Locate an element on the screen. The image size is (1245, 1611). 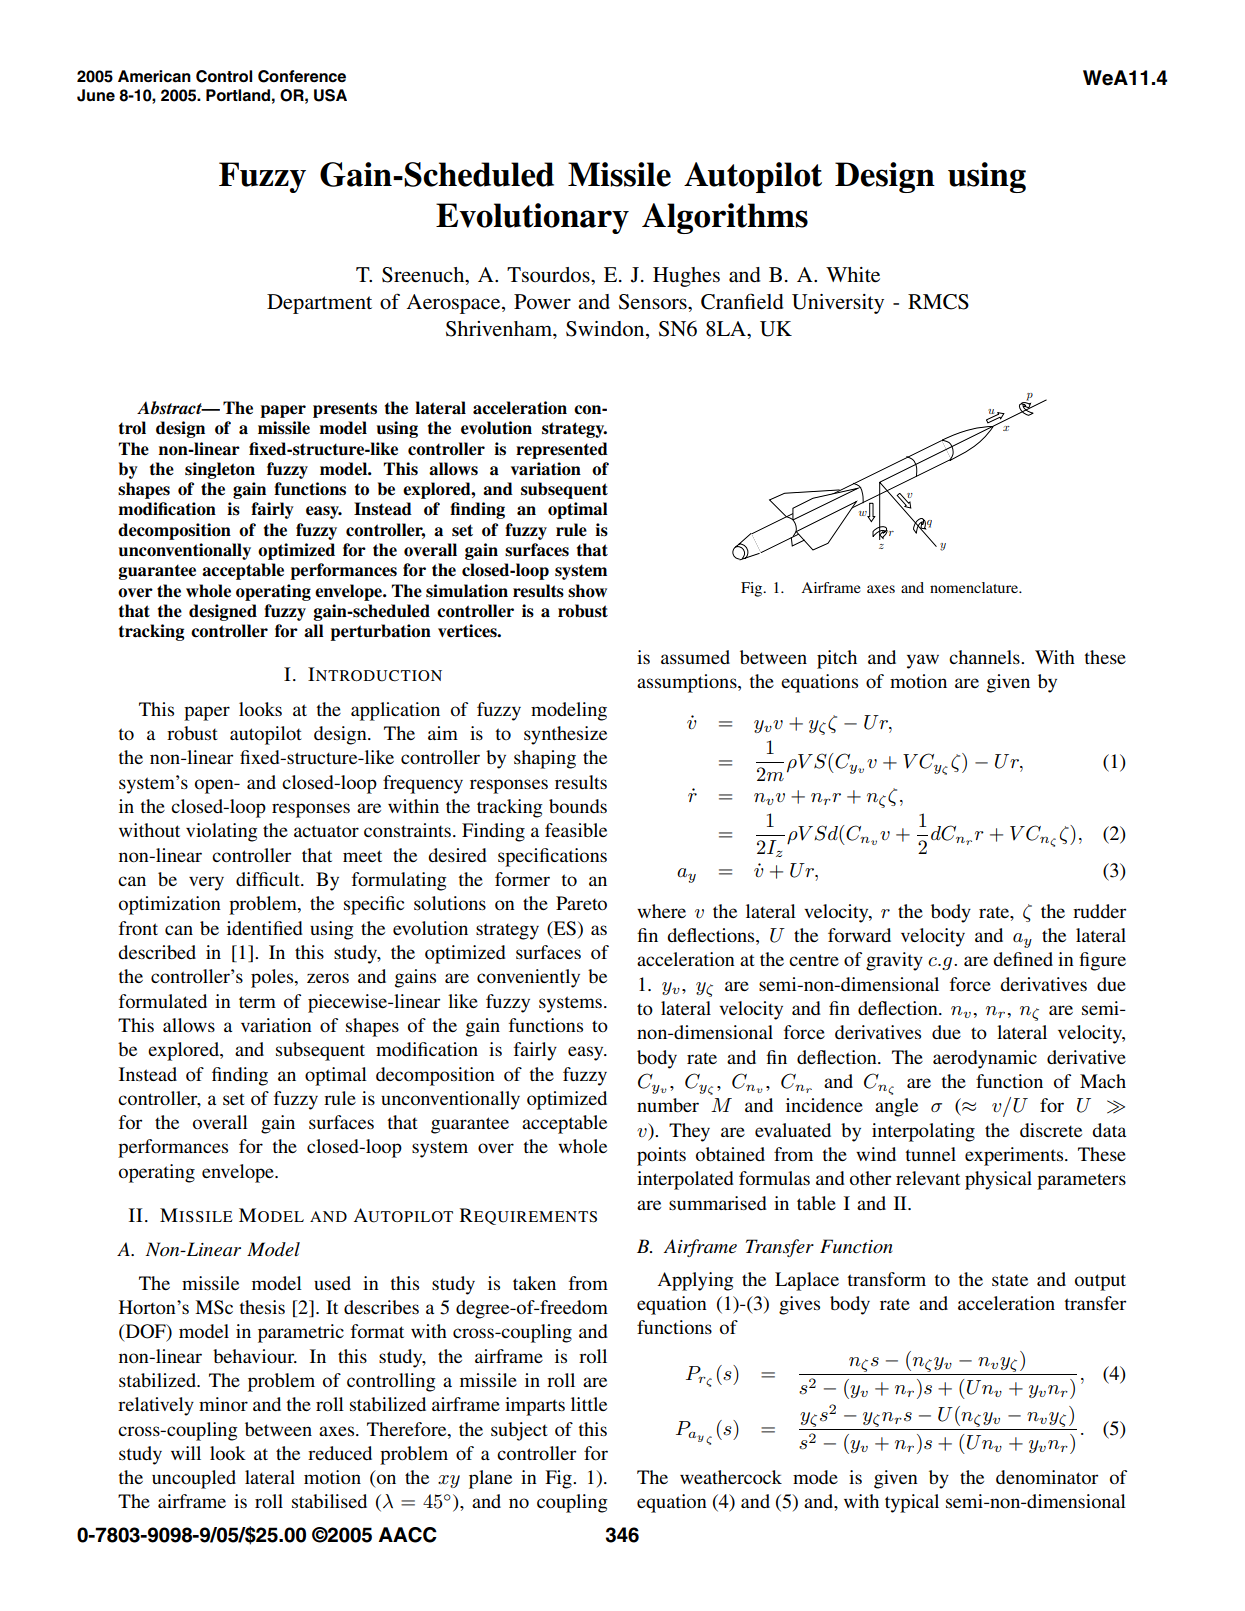
aerodynamic is located at coordinates (985, 1059).
